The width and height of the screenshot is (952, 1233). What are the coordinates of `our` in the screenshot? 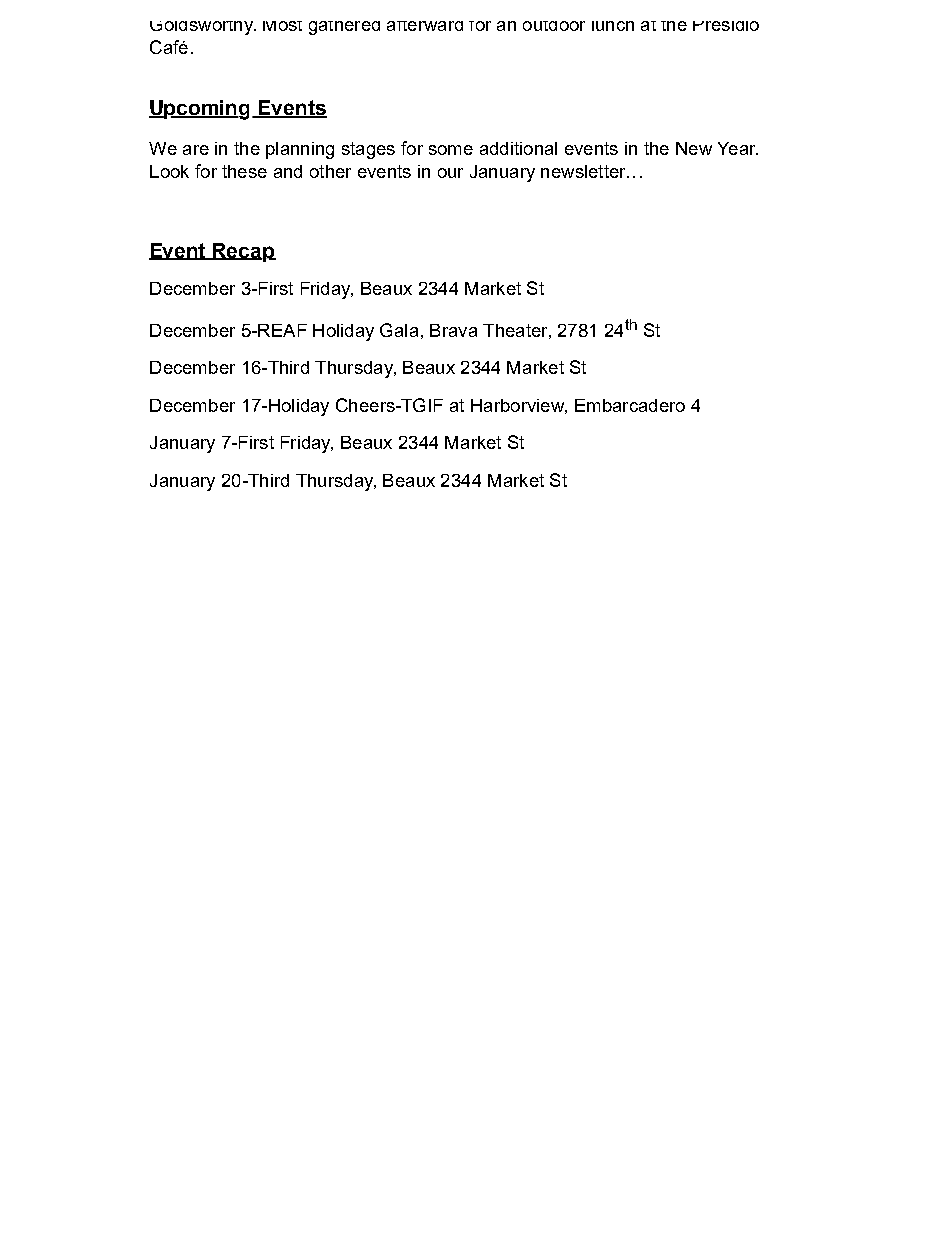 It's located at (450, 173).
